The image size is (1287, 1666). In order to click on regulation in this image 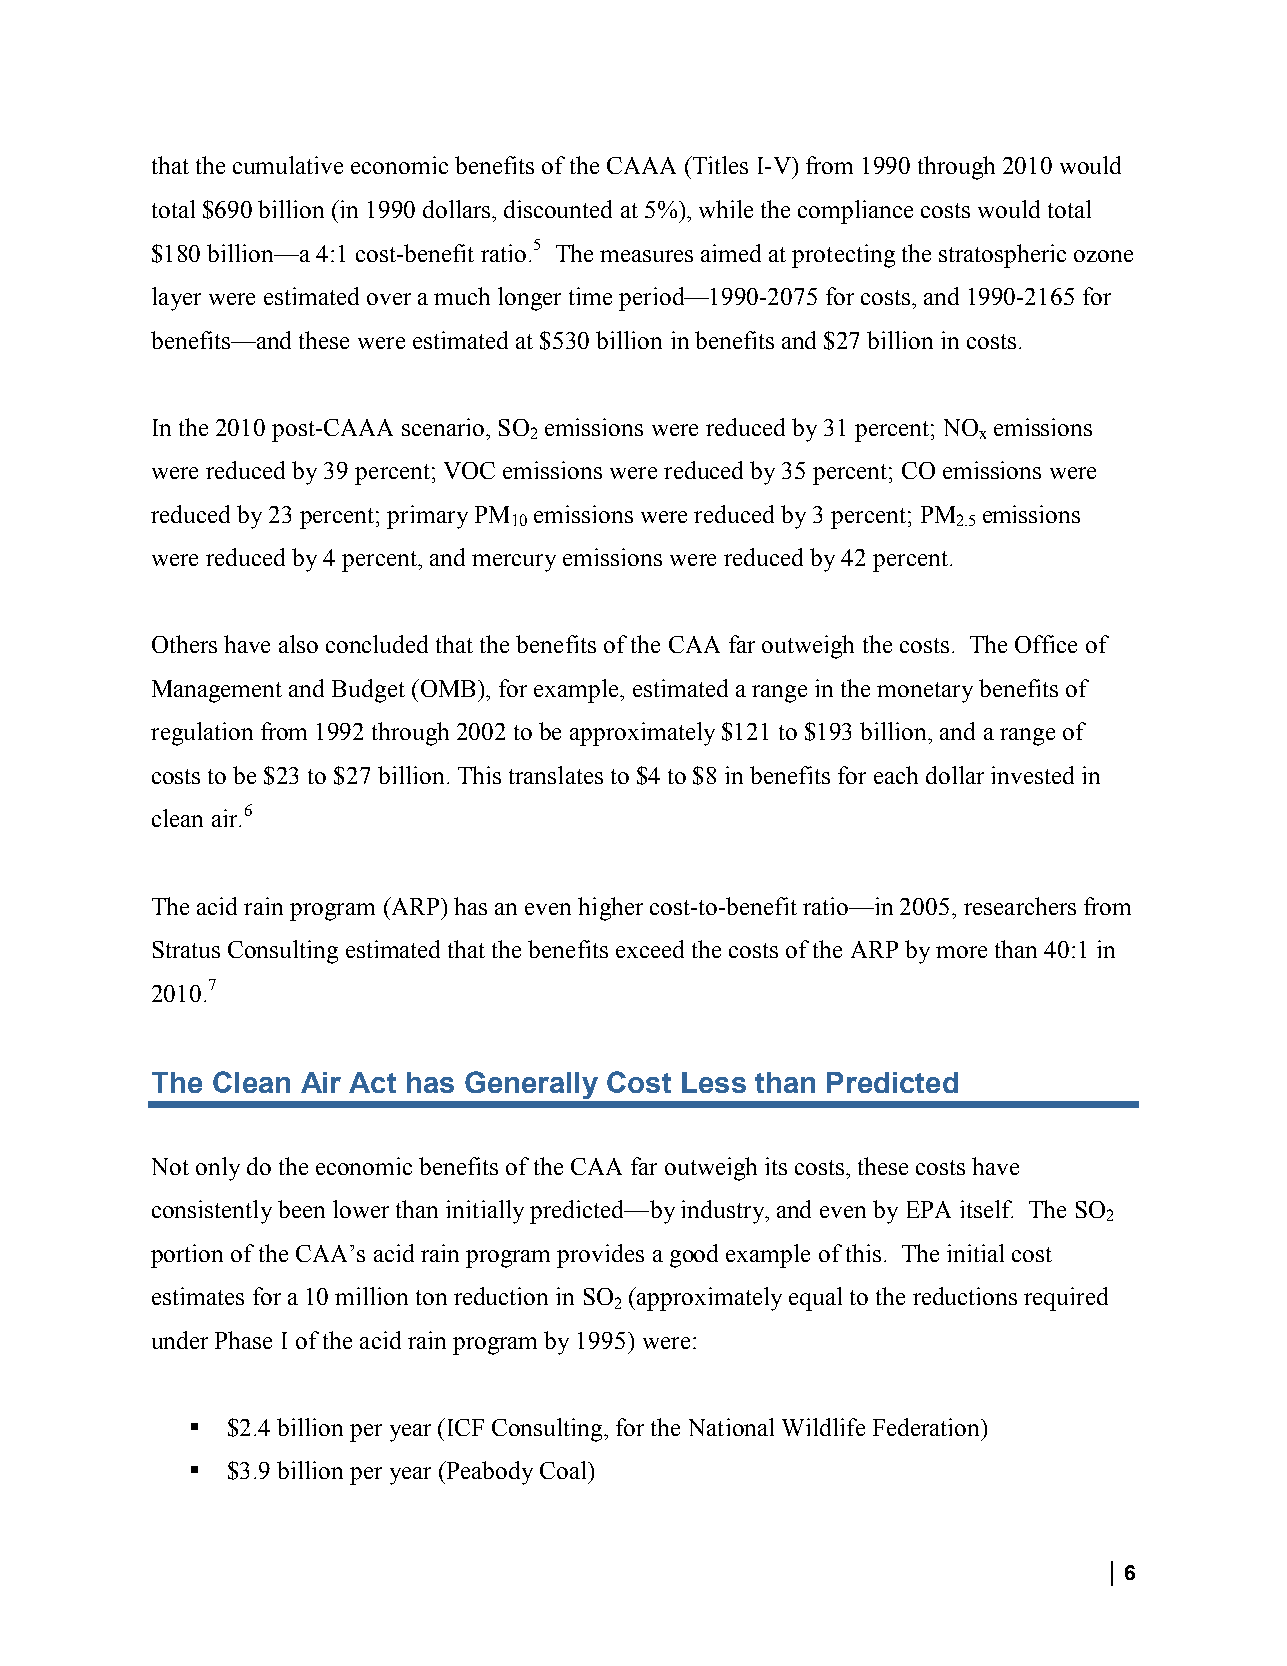, I will do `click(202, 734)`.
